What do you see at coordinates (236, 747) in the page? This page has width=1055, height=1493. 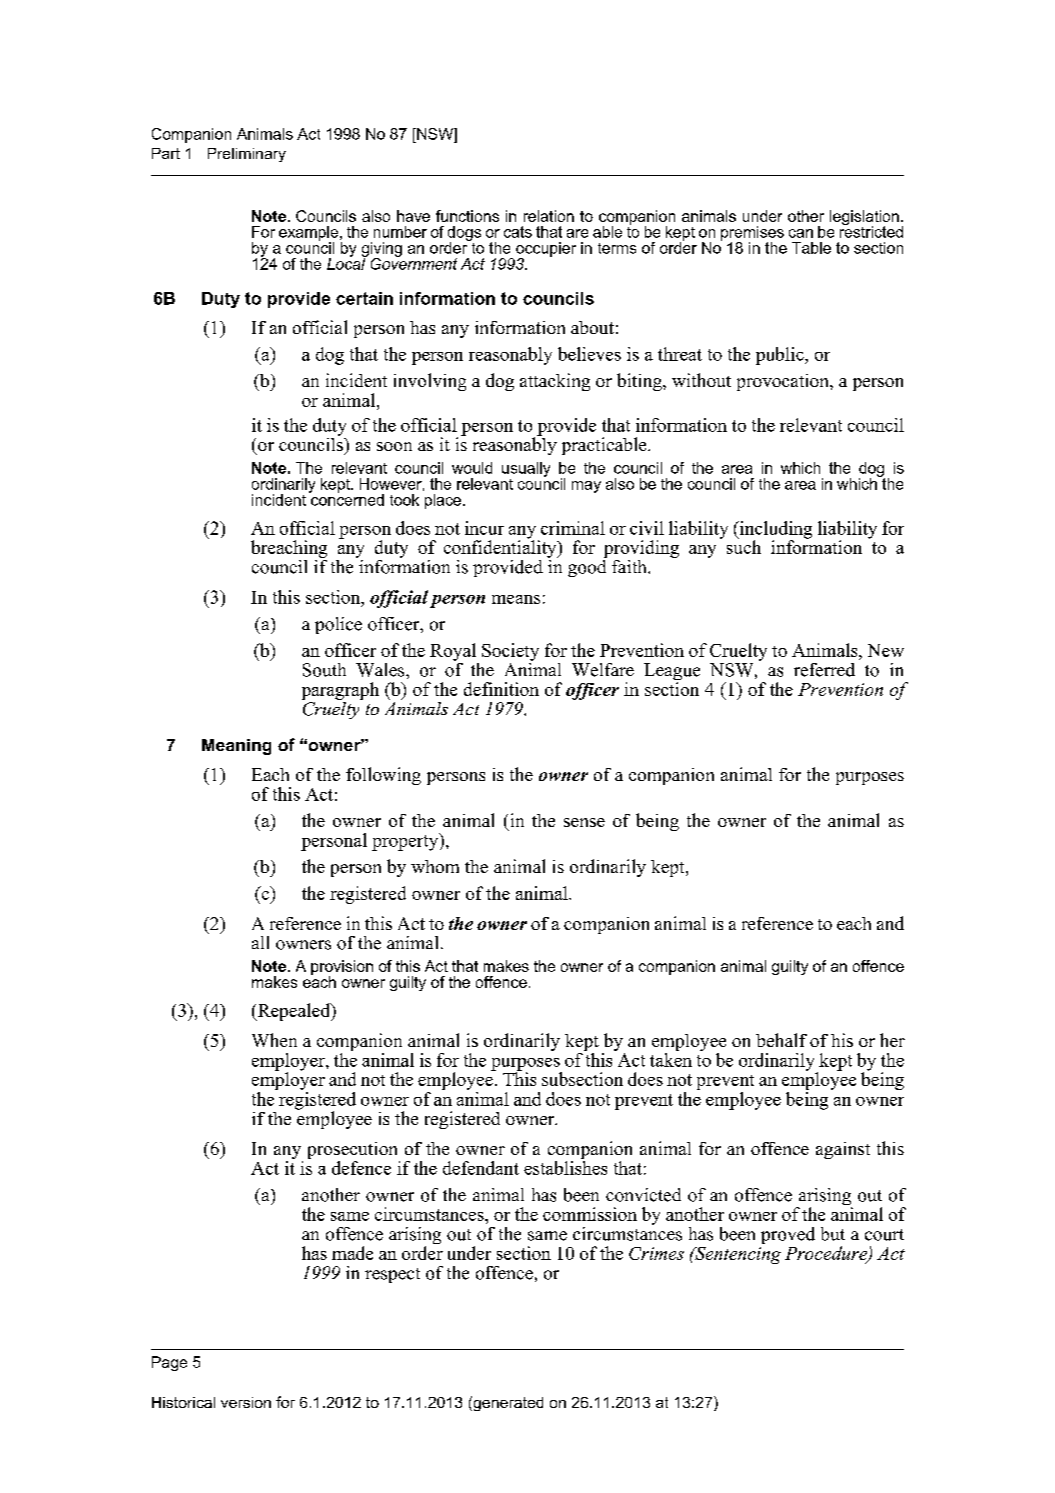 I see `Meaning` at bounding box center [236, 747].
